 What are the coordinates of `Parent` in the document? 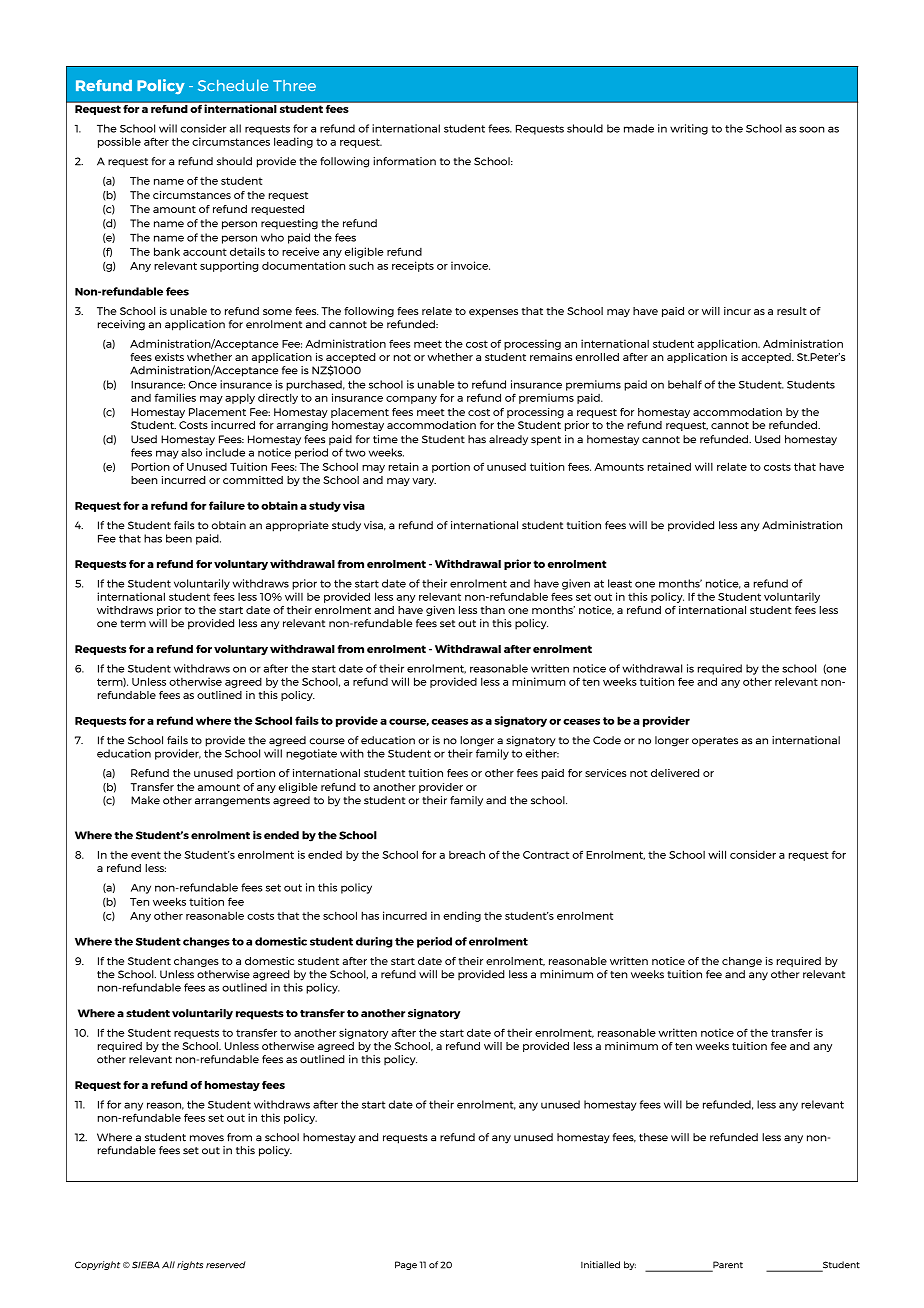 It's located at (727, 1266).
